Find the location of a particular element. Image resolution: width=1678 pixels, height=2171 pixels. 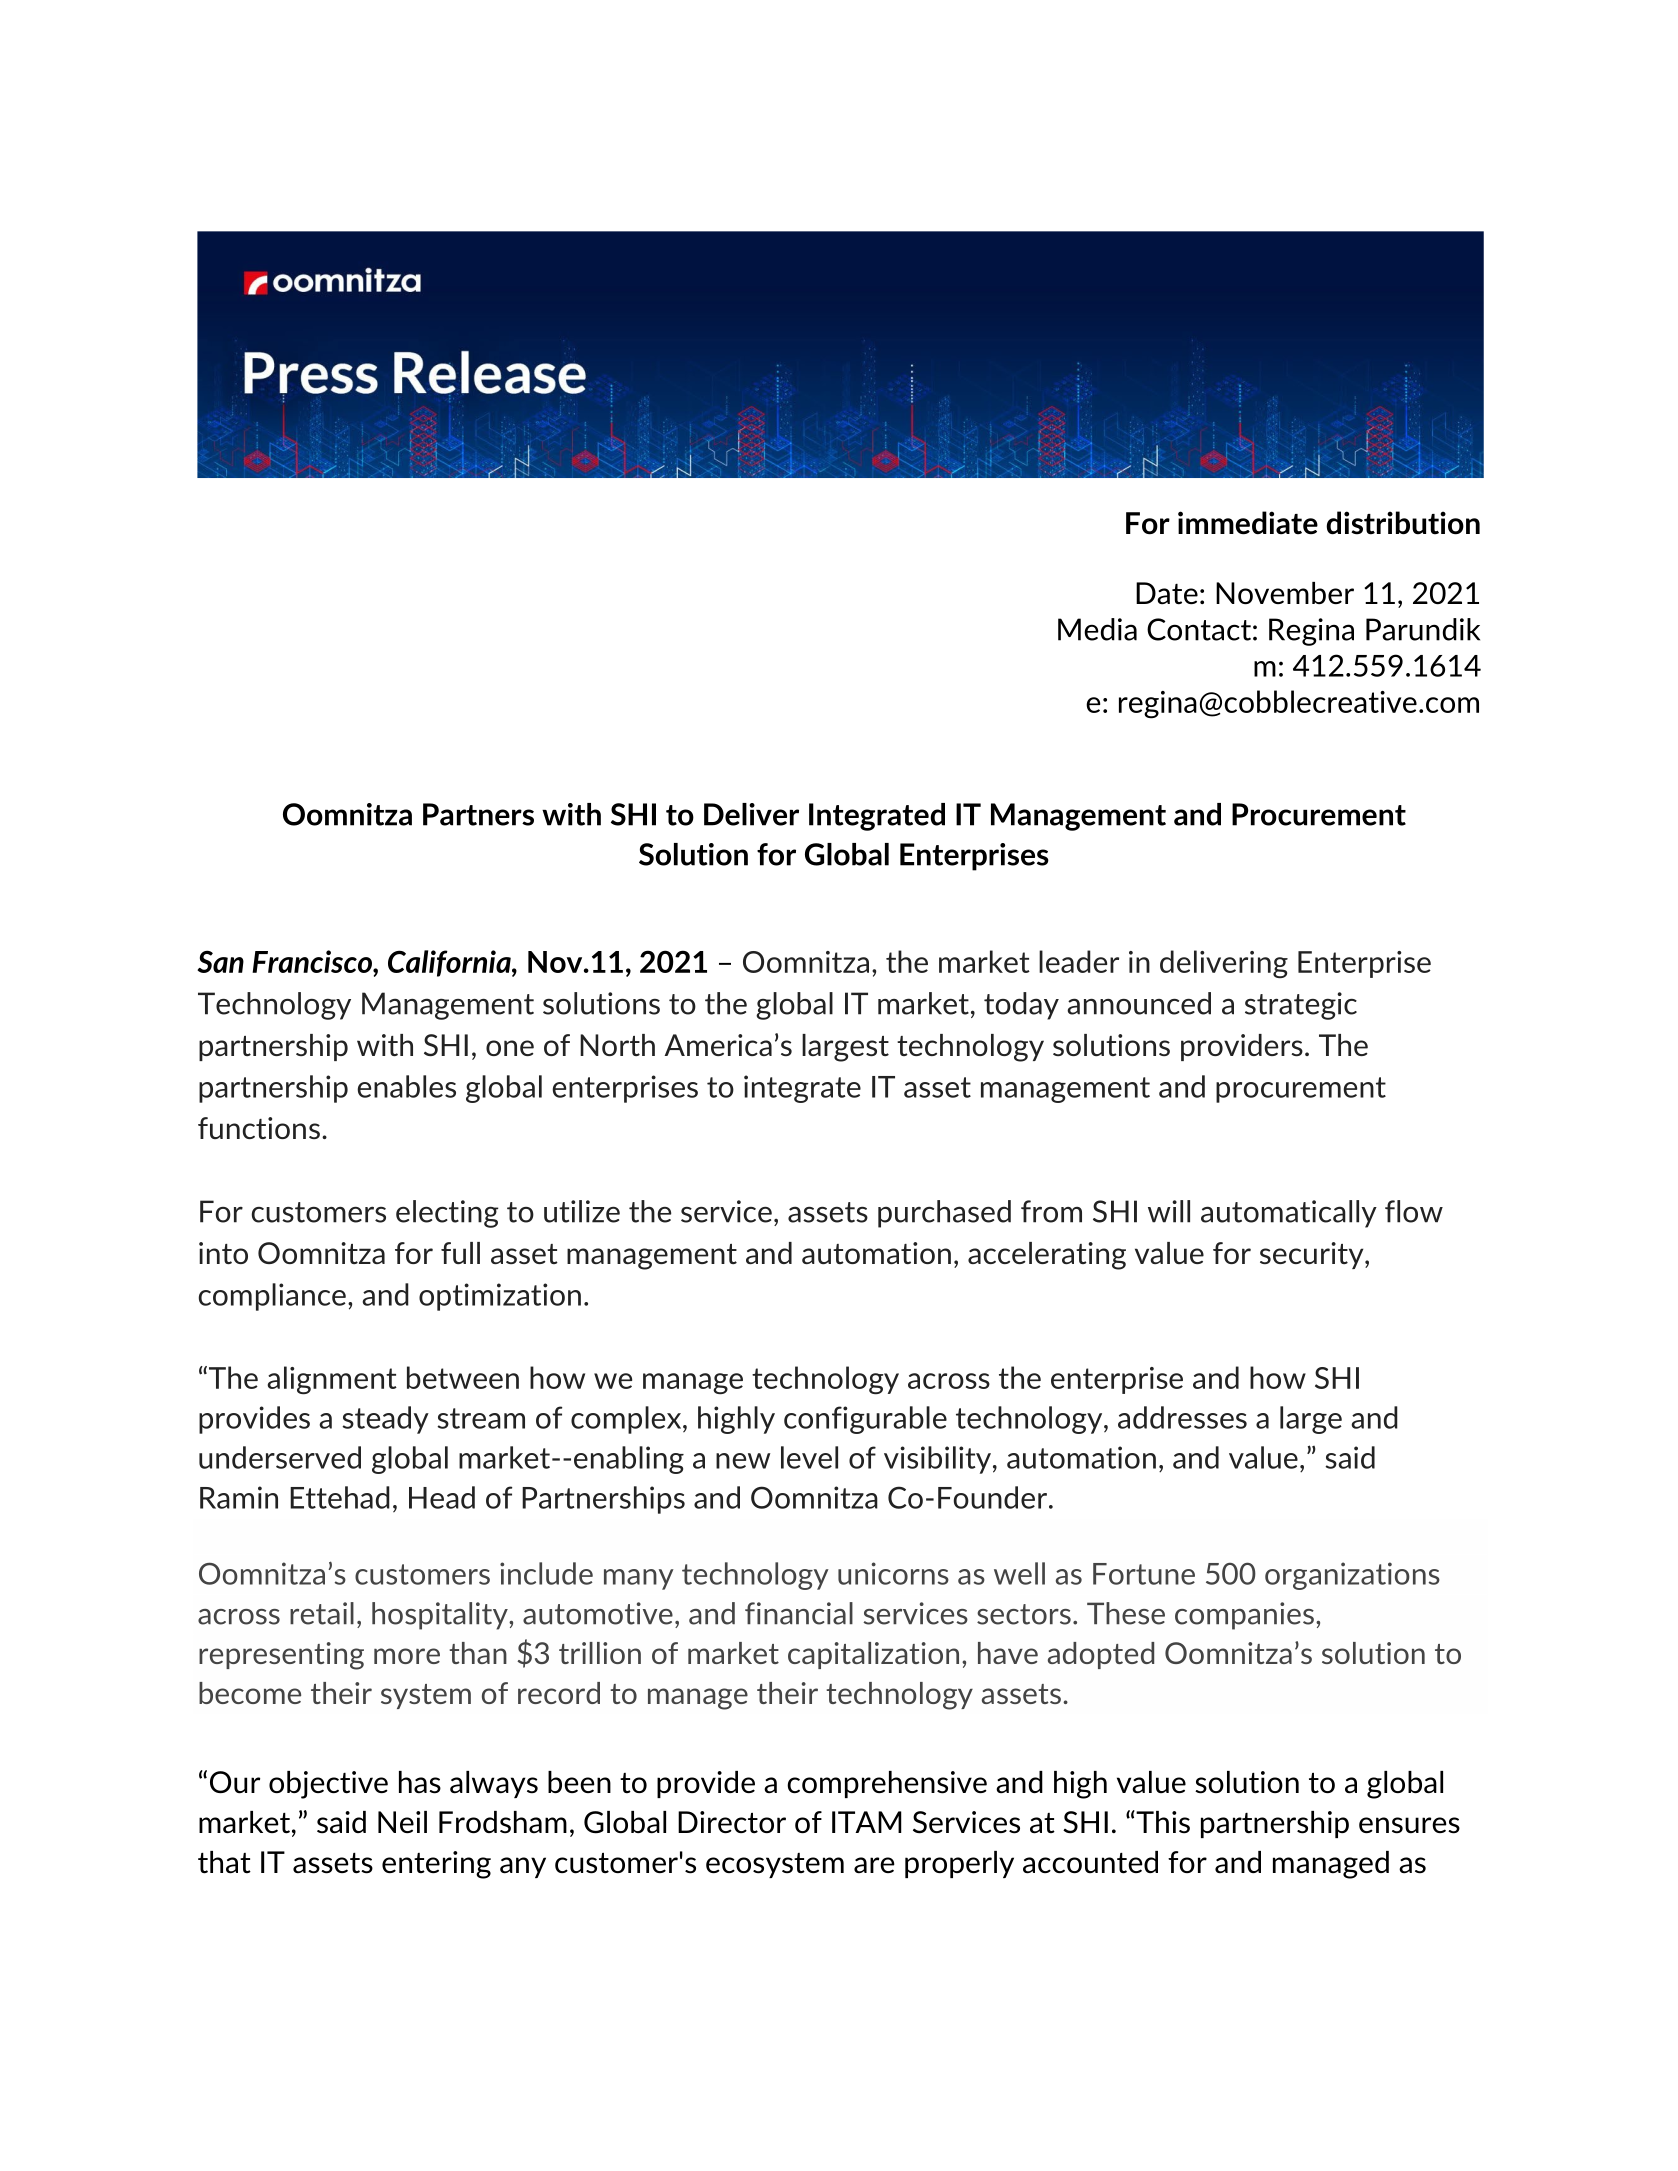

one is located at coordinates (510, 1048).
